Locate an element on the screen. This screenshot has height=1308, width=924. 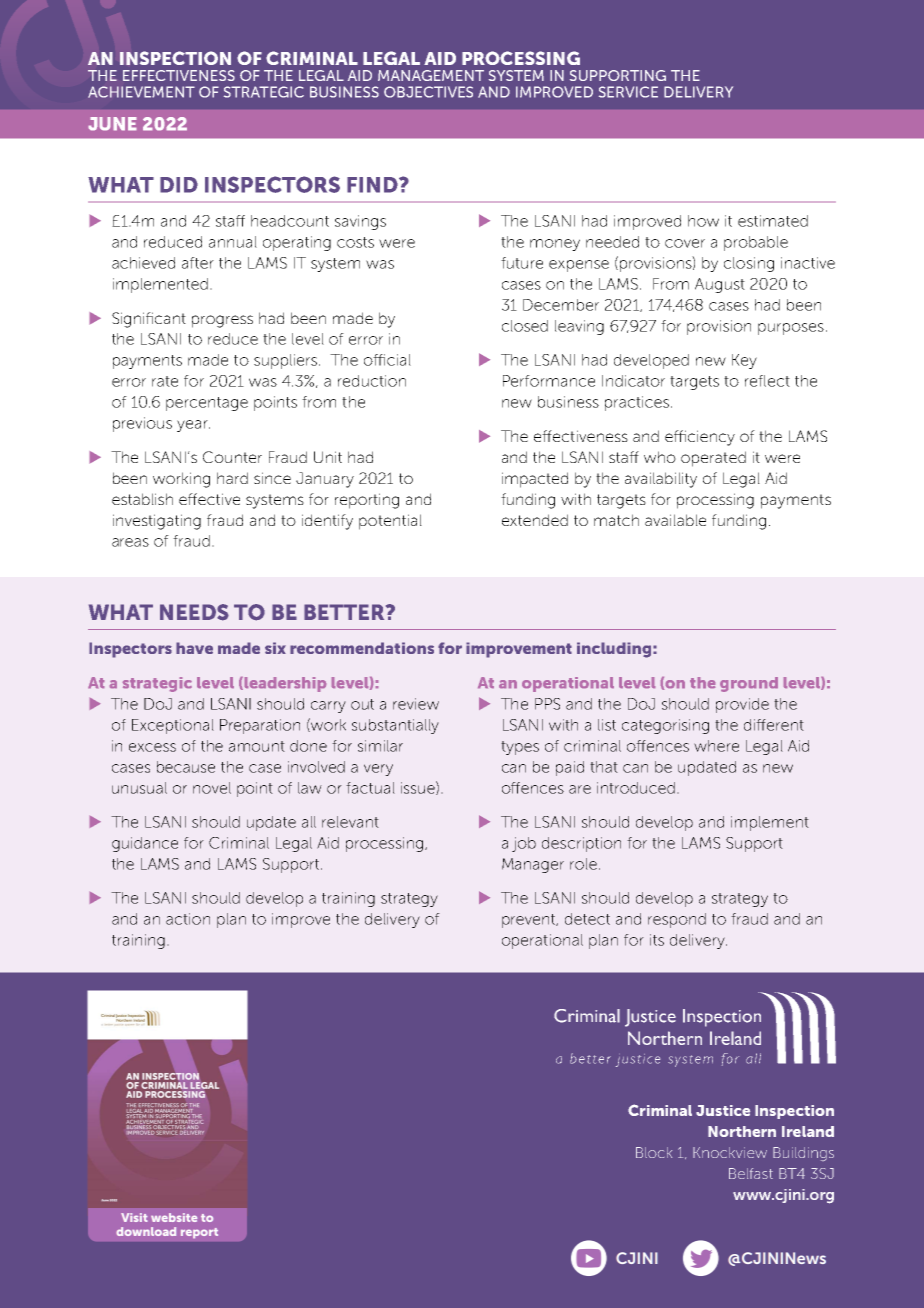
Block is located at coordinates (654, 1152).
